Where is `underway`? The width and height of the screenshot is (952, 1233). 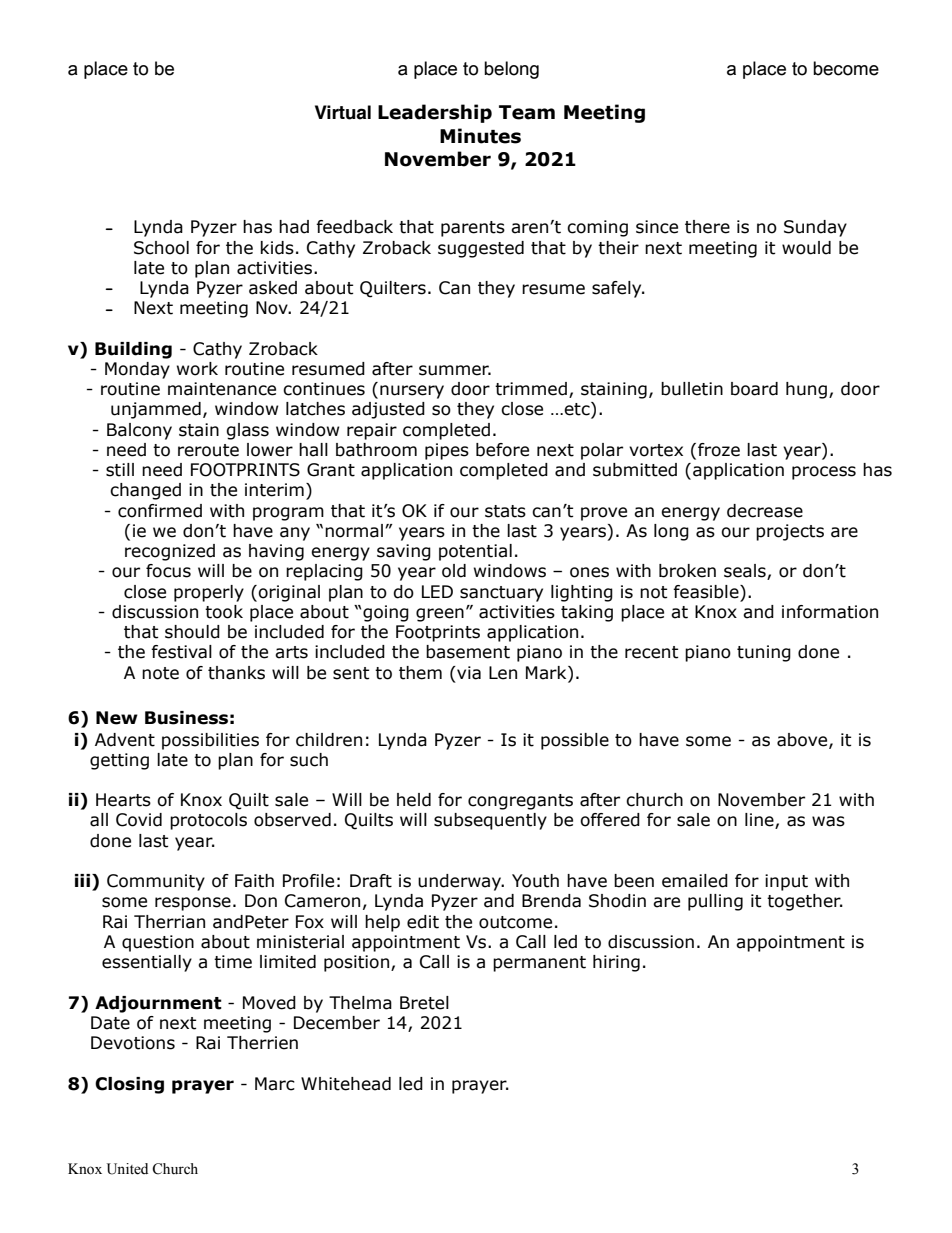
underway is located at coordinates (460, 882).
